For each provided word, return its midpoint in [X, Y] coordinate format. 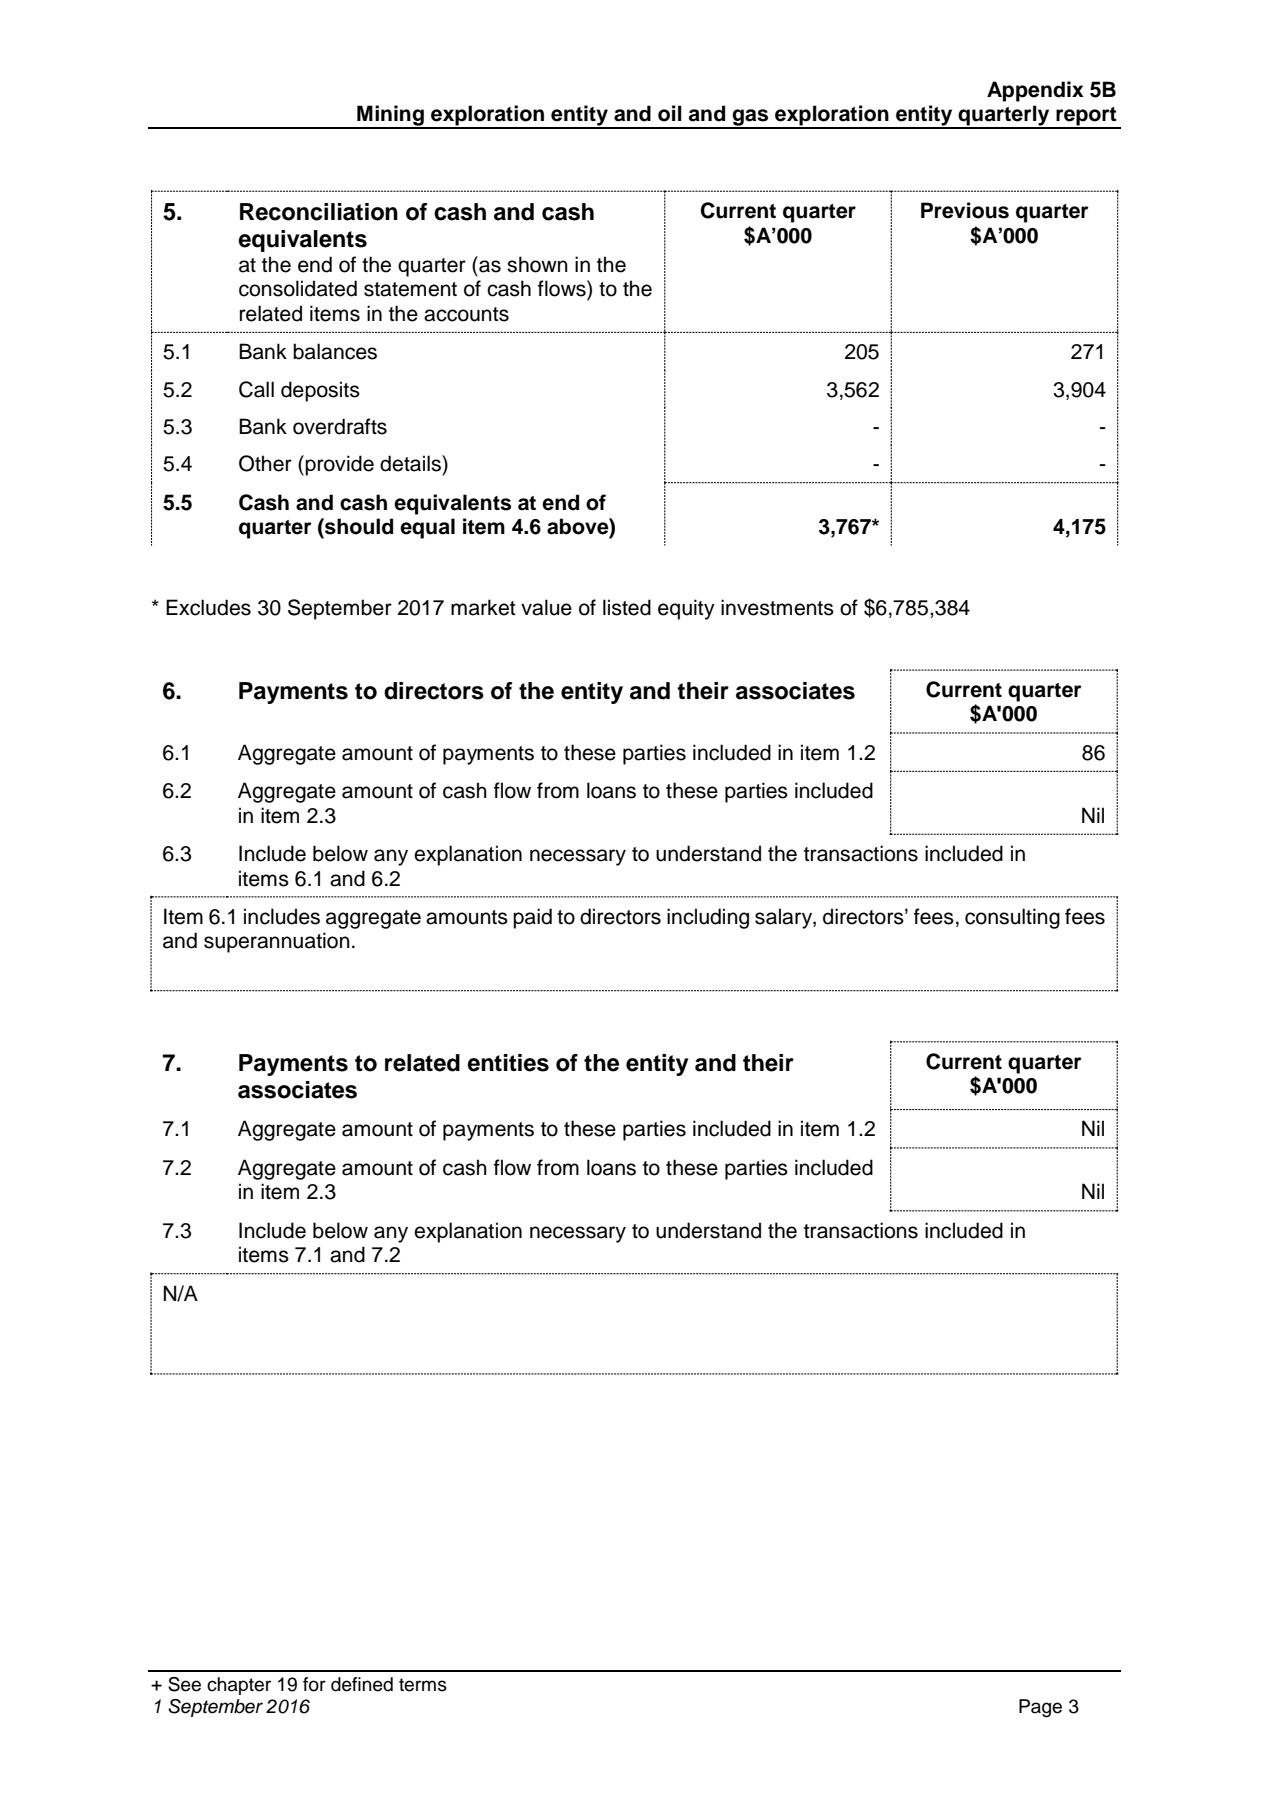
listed [627, 607]
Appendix [1035, 91]
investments [777, 607]
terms [423, 1685]
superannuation [277, 942]
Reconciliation [319, 212]
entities [508, 1063]
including [708, 918]
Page [1040, 1708]
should [358, 526]
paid [532, 918]
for [314, 1684]
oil [670, 113]
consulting [1012, 918]
